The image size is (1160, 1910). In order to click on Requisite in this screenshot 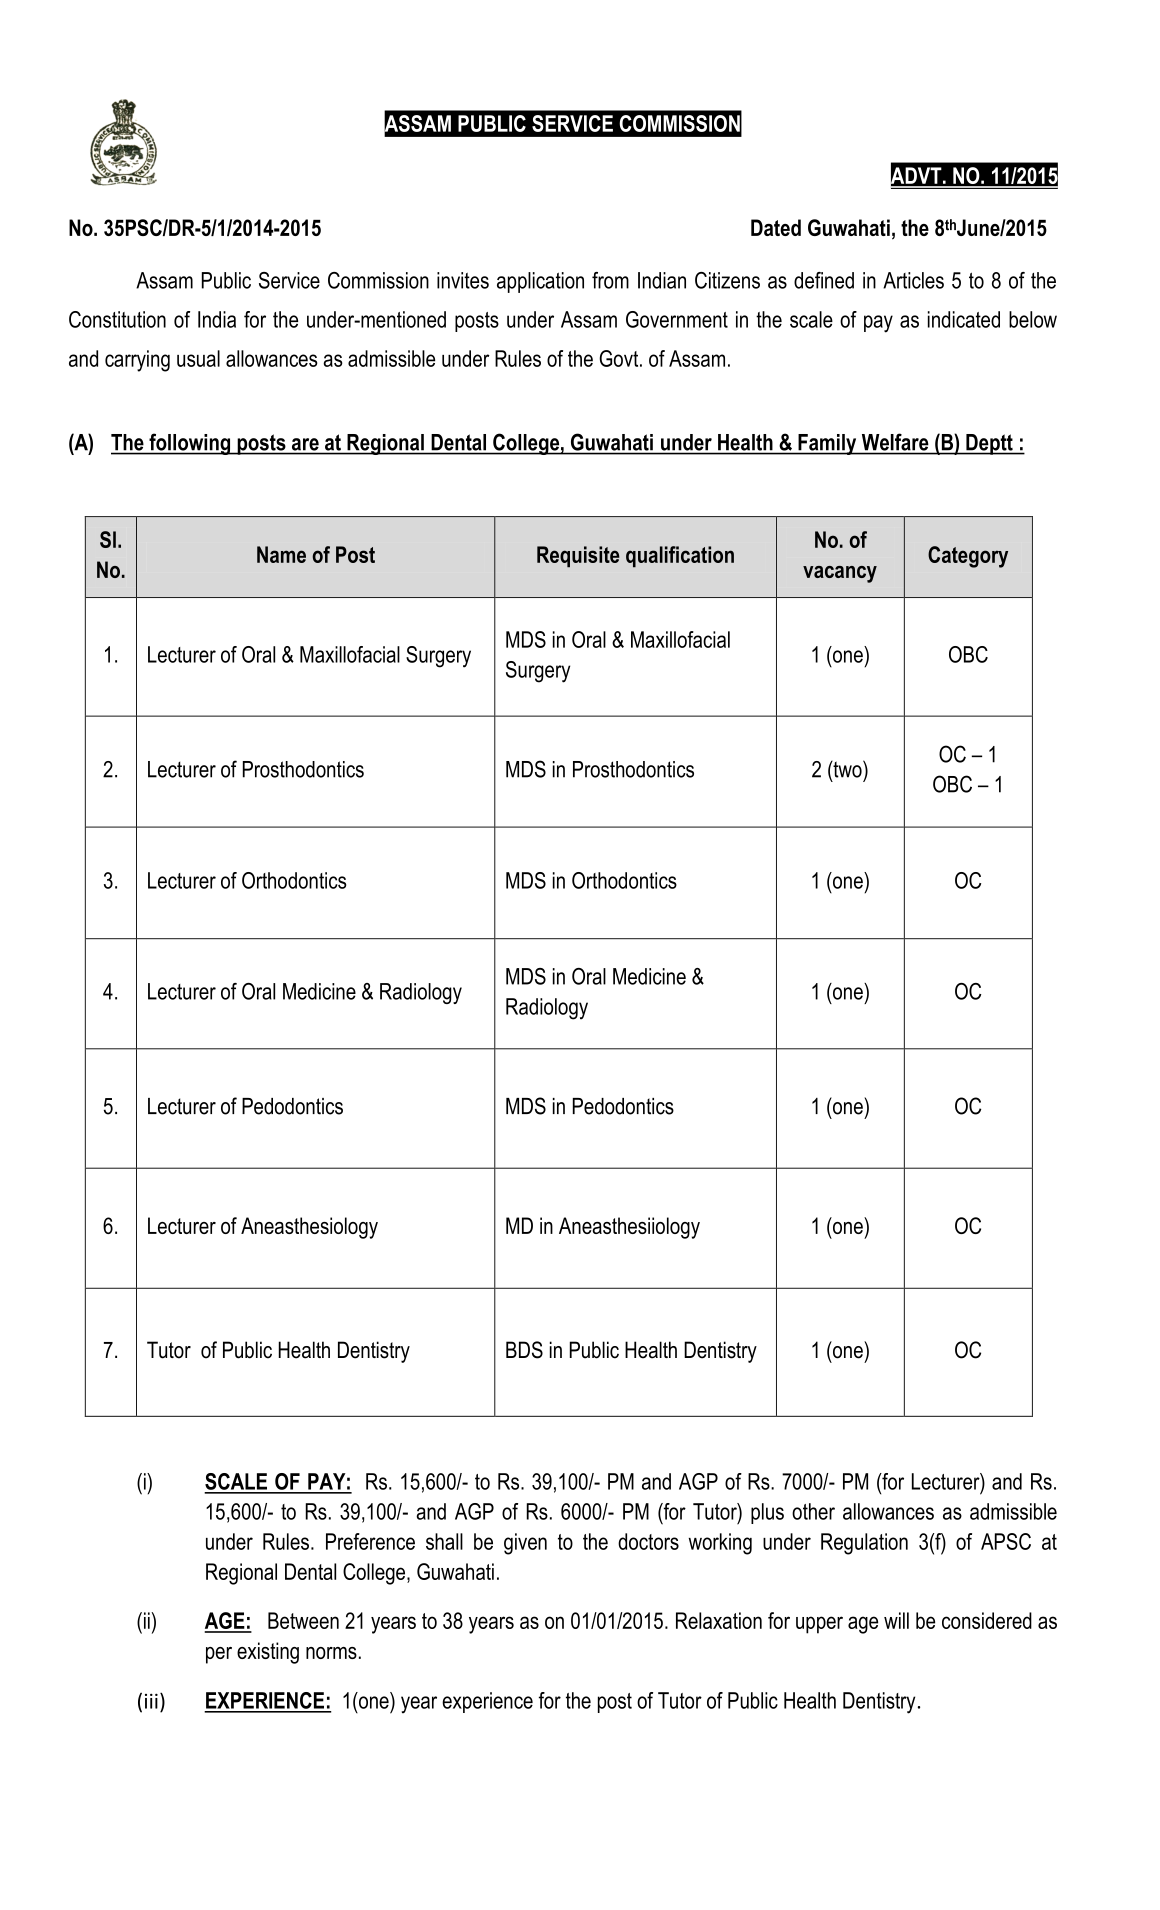, I will do `click(578, 557)`.
